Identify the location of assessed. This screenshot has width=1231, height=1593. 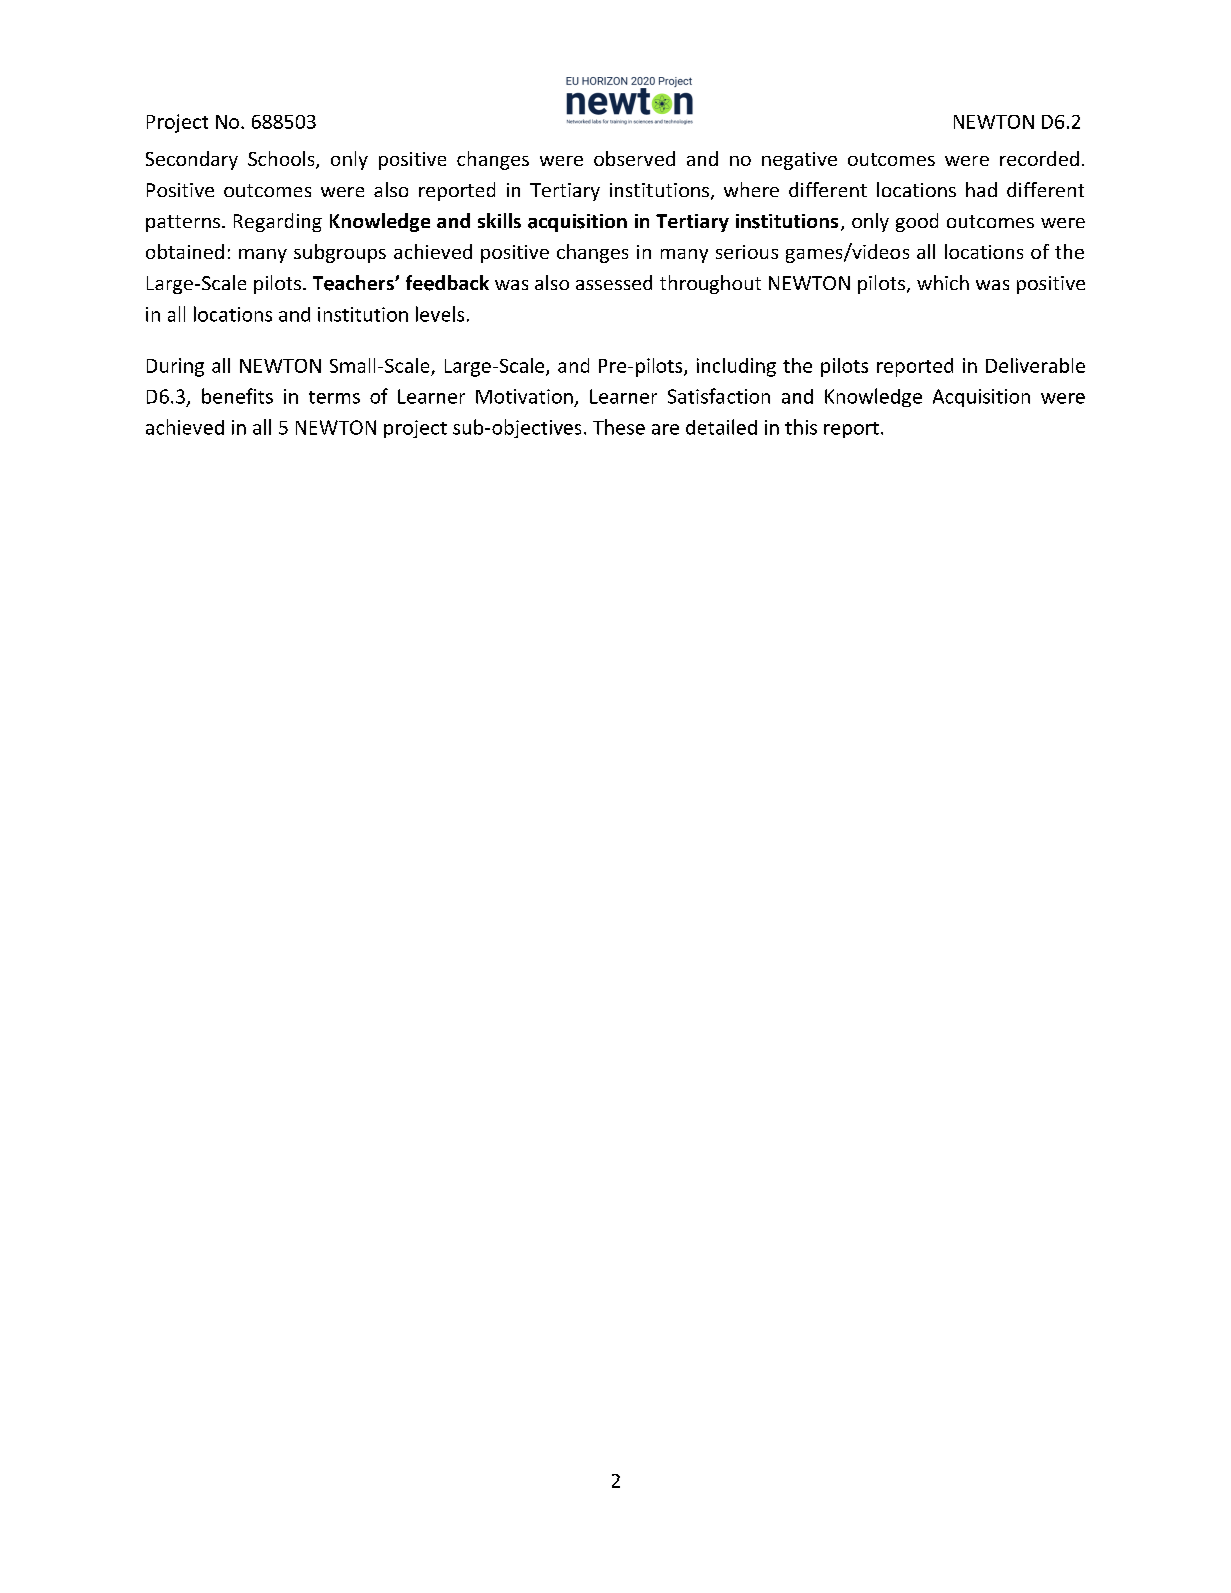
(614, 282).
